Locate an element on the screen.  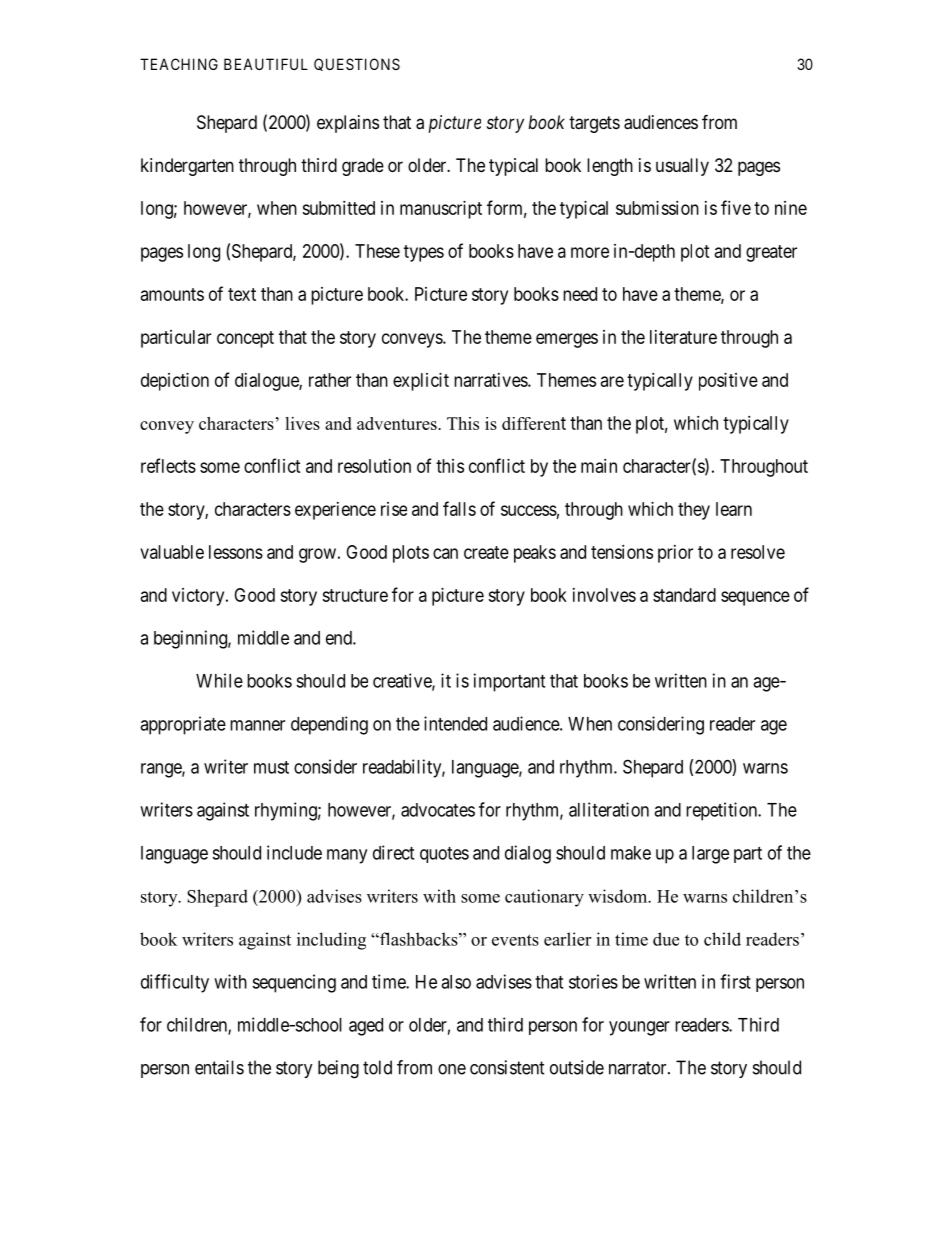
targets is located at coordinates (594, 124).
